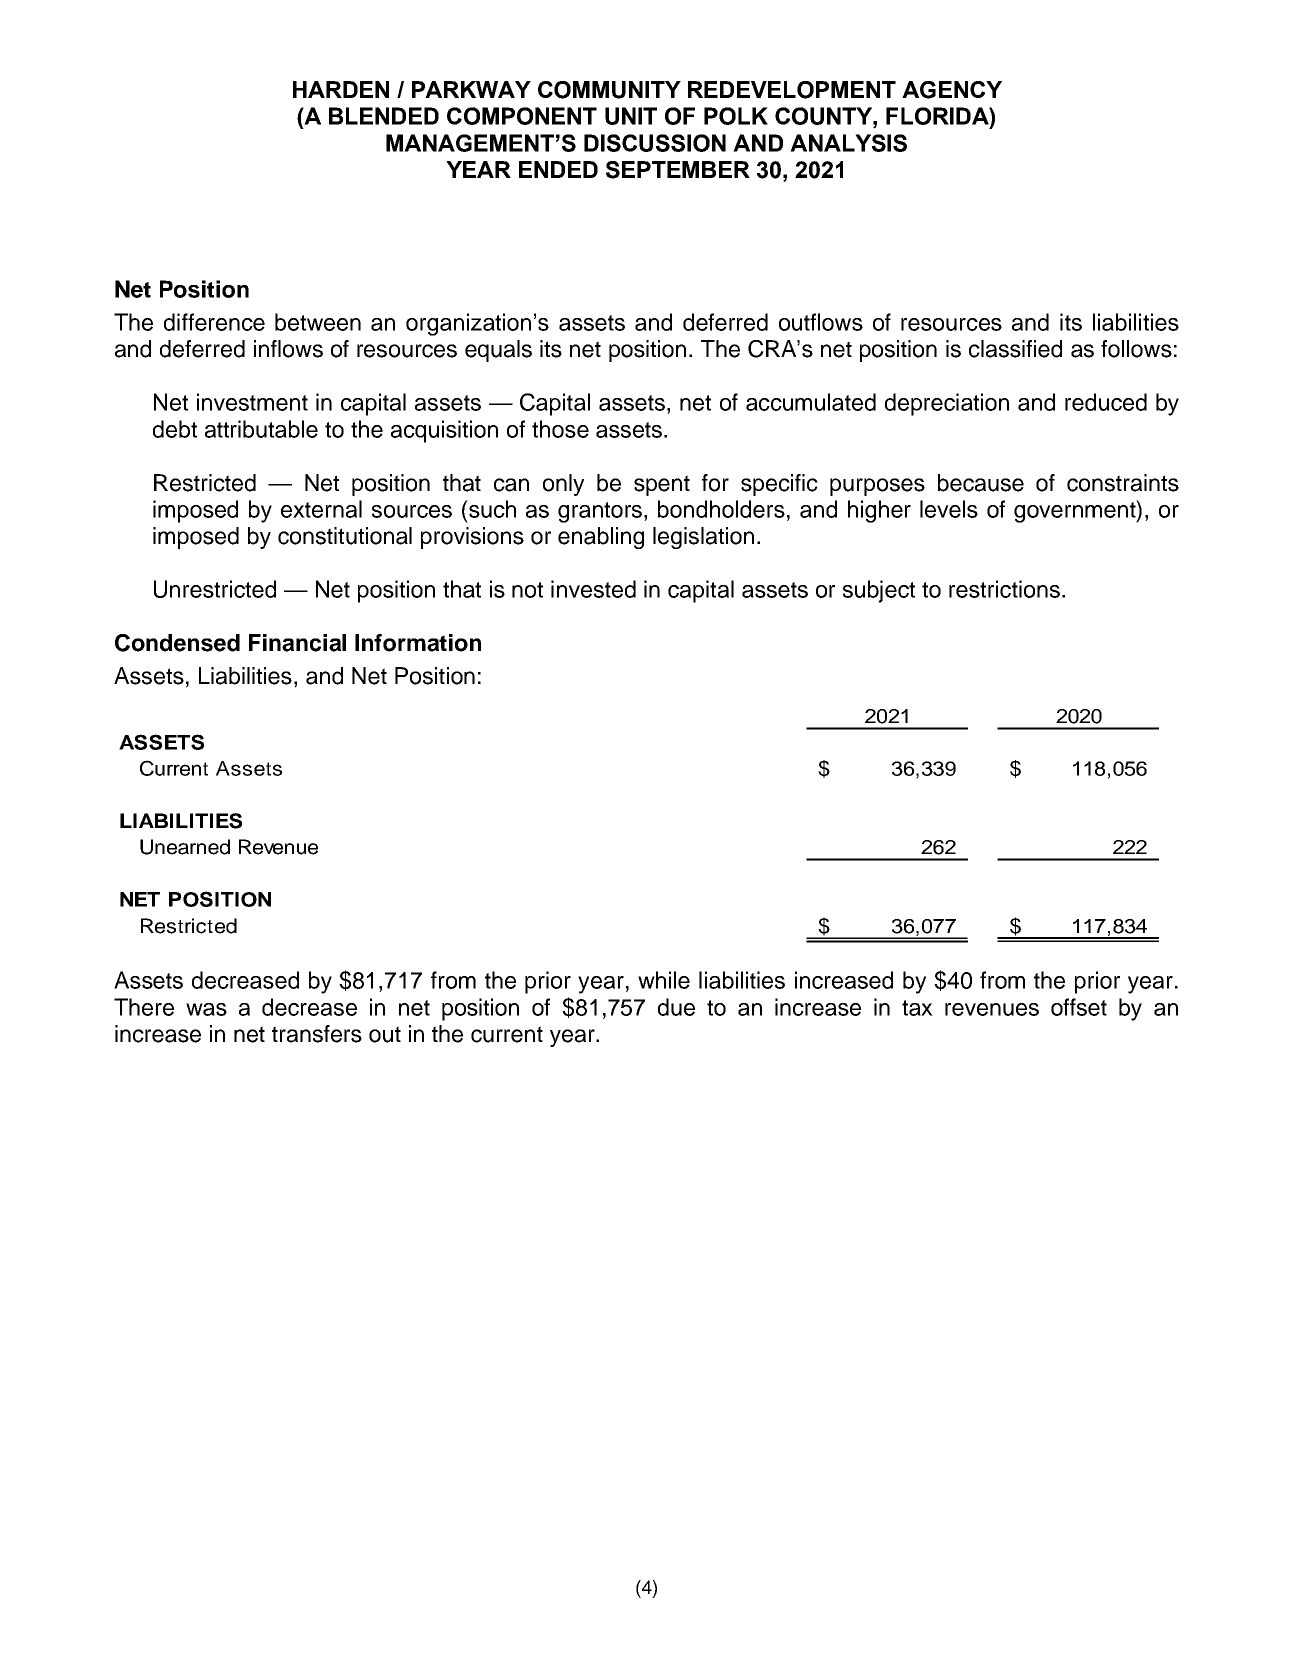 This image has width=1293, height=1674. I want to click on restrictions, so click(1004, 589).
